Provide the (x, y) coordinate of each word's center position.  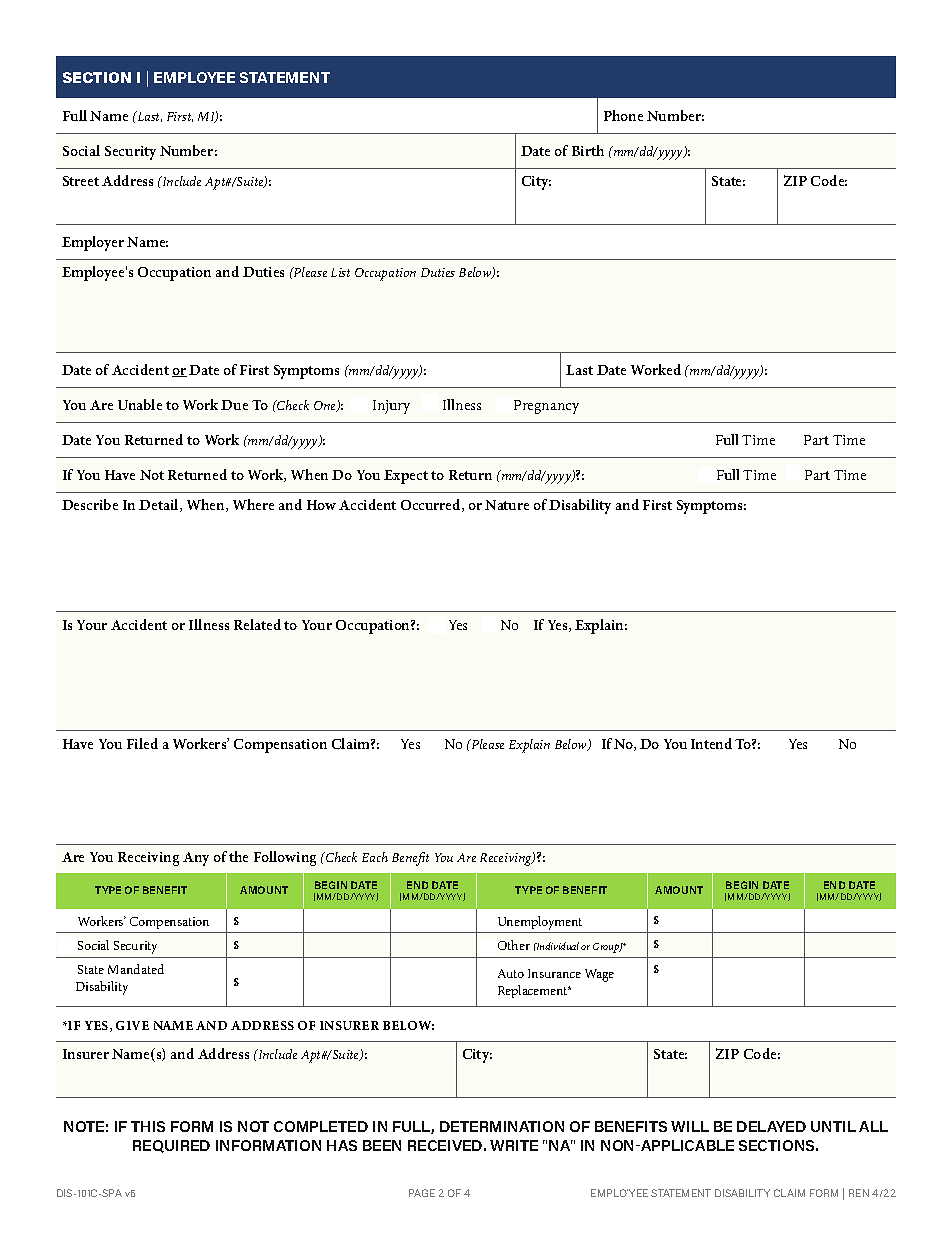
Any (196, 859)
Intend (711, 743)
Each (375, 857)
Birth (588, 150)
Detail (160, 505)
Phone (623, 115)
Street (81, 181)
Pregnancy (546, 407)
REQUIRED (171, 1146)
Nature (507, 505)
